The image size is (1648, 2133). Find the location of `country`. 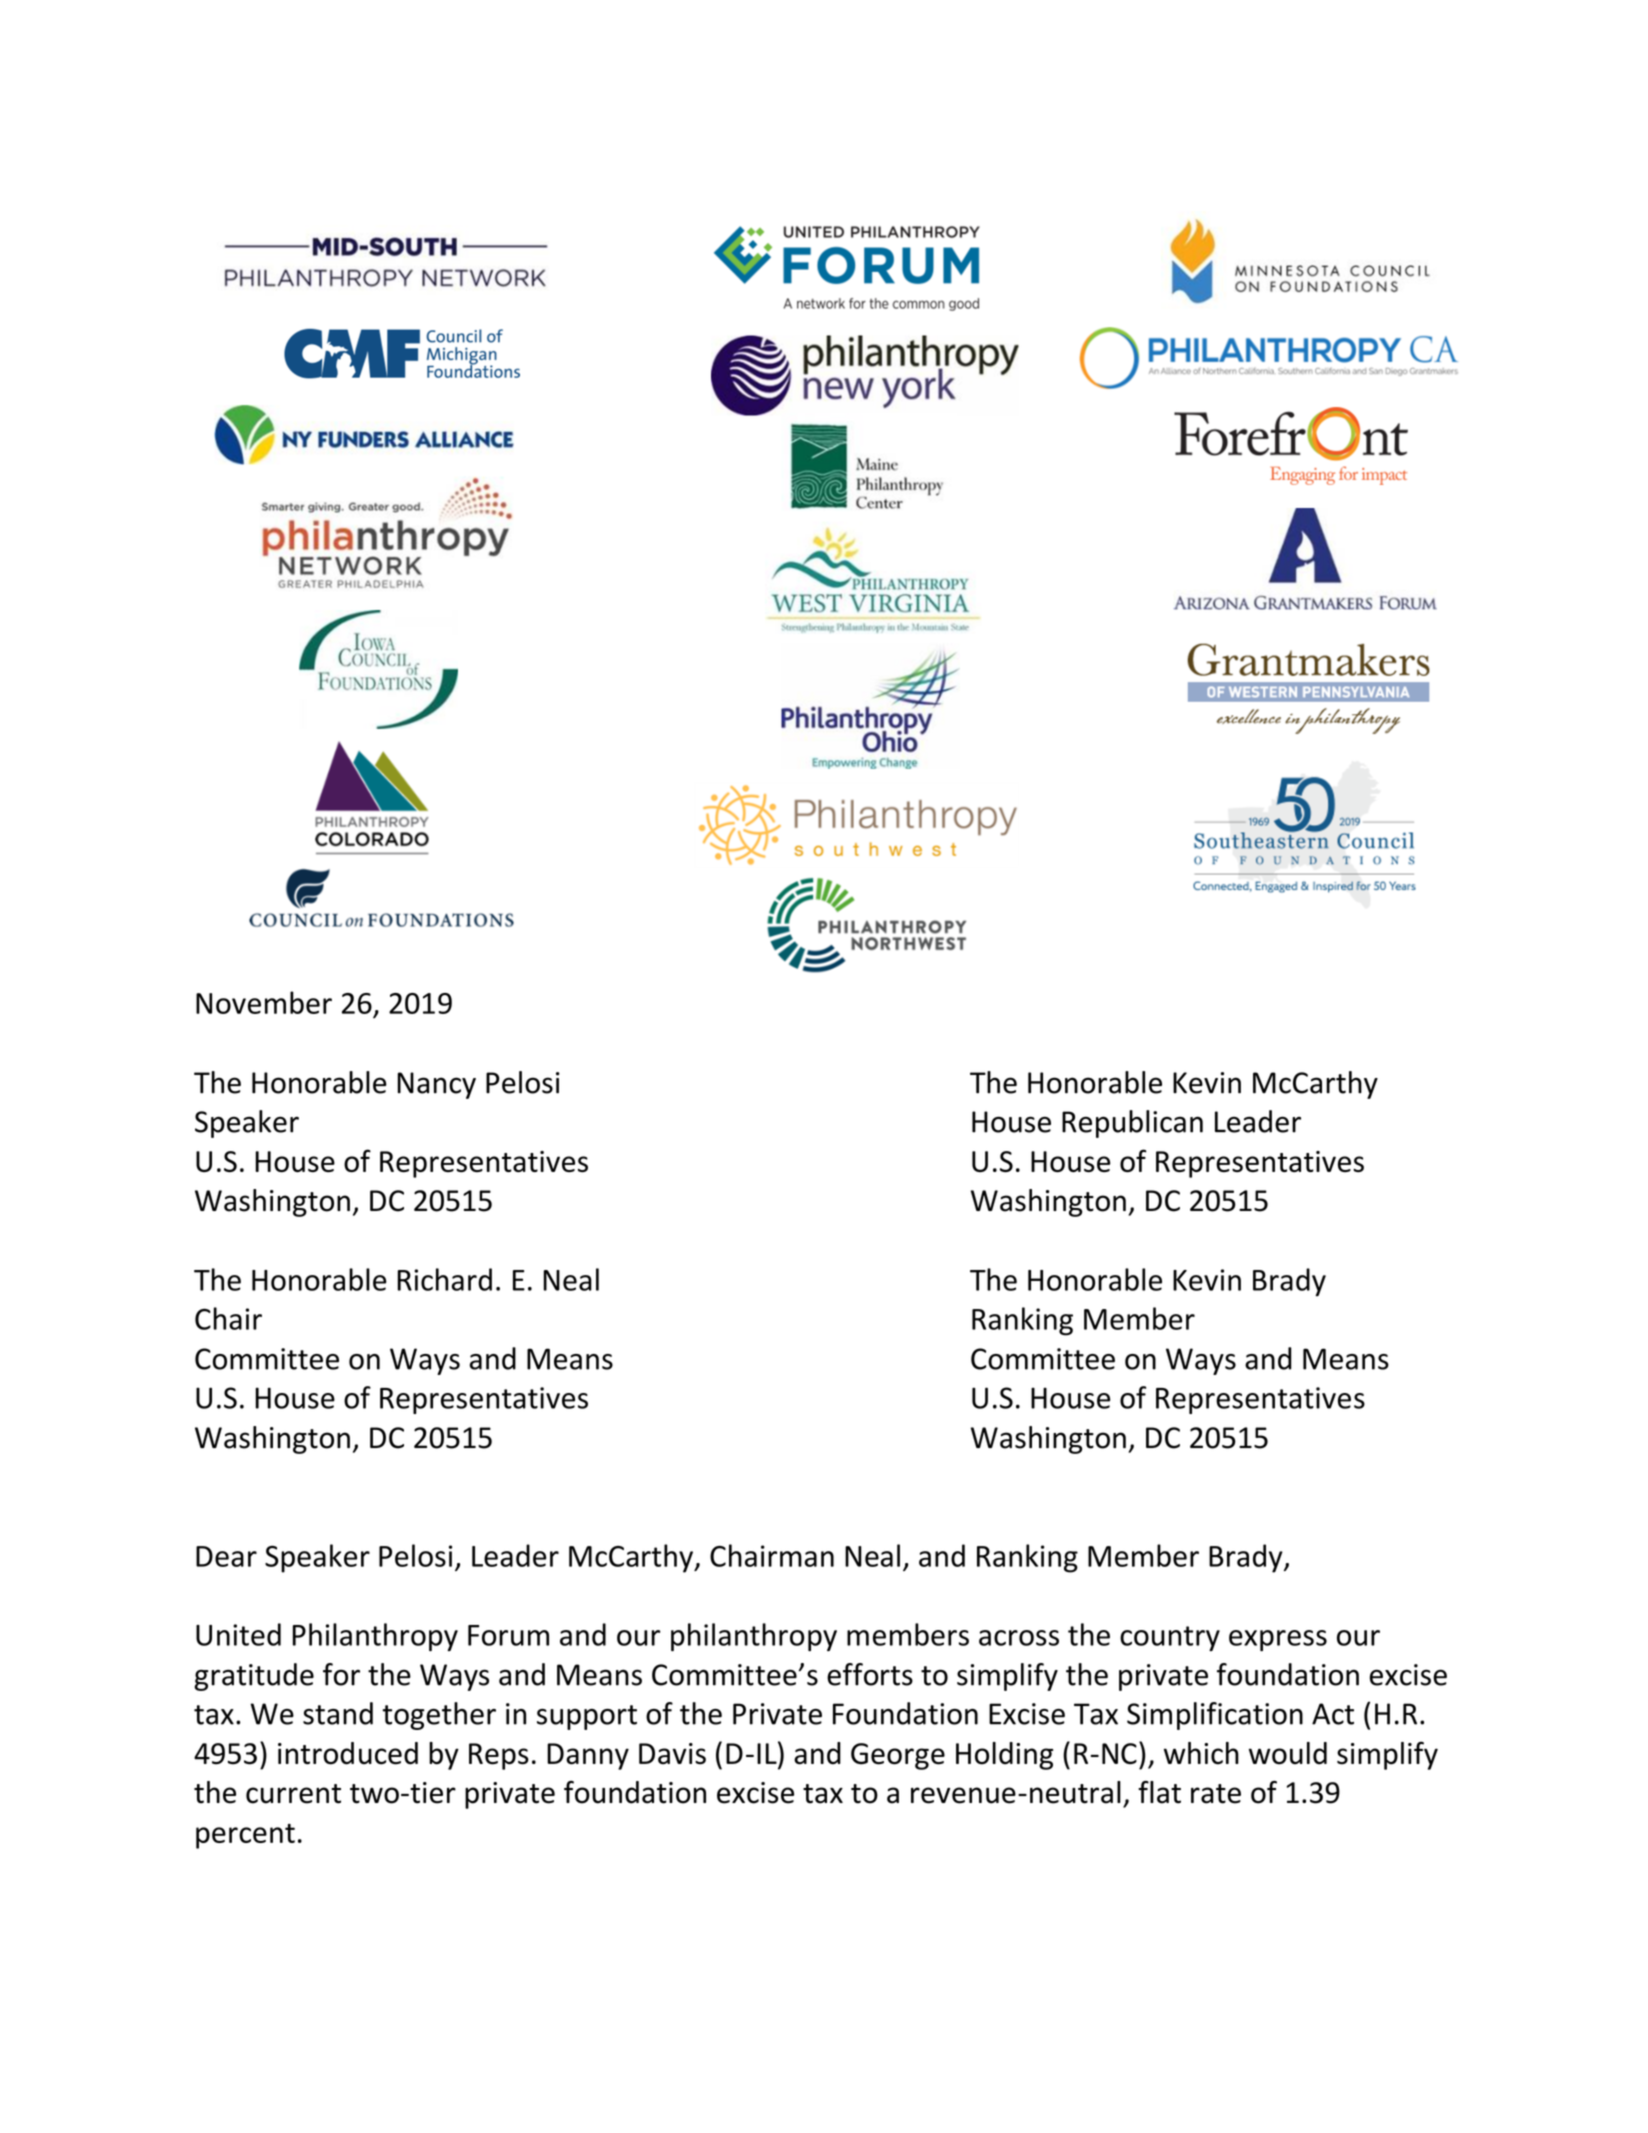

country is located at coordinates (1170, 1638).
